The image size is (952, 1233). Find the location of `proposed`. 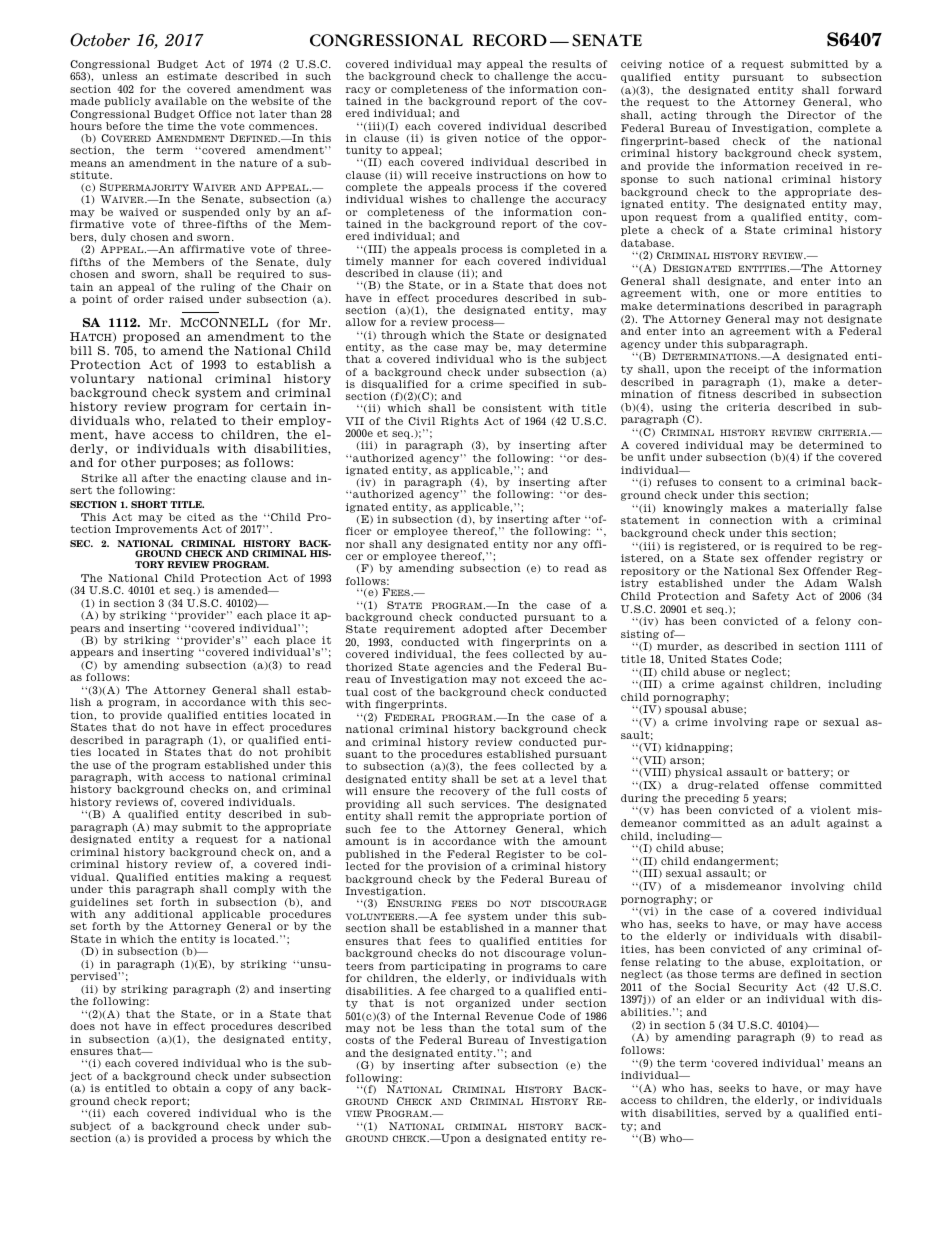

proposed is located at coordinates (151, 337).
